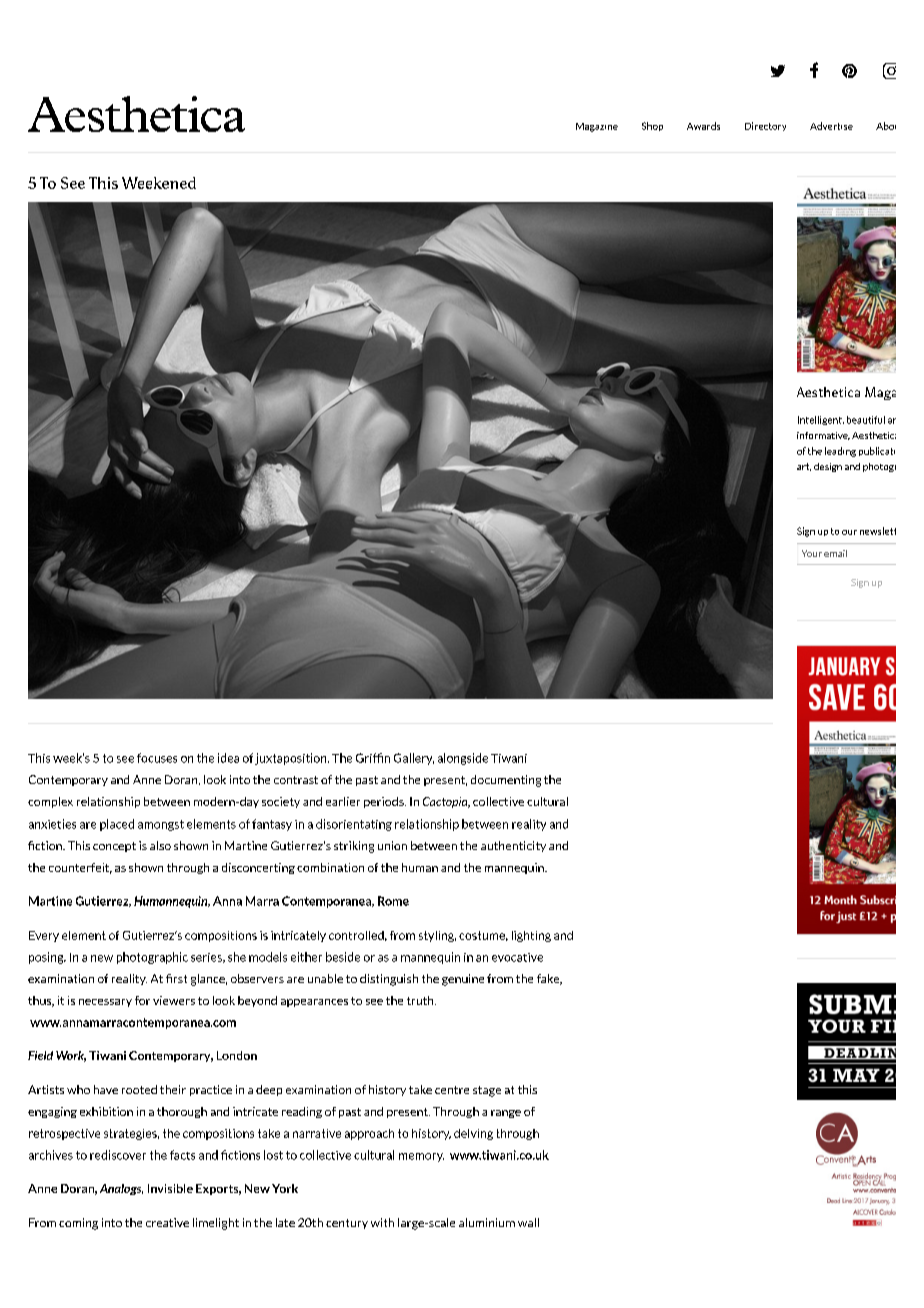 Image resolution: width=924 pixels, height=1308 pixels. What do you see at coordinates (765, 126) in the image?
I see `Directory` at bounding box center [765, 126].
